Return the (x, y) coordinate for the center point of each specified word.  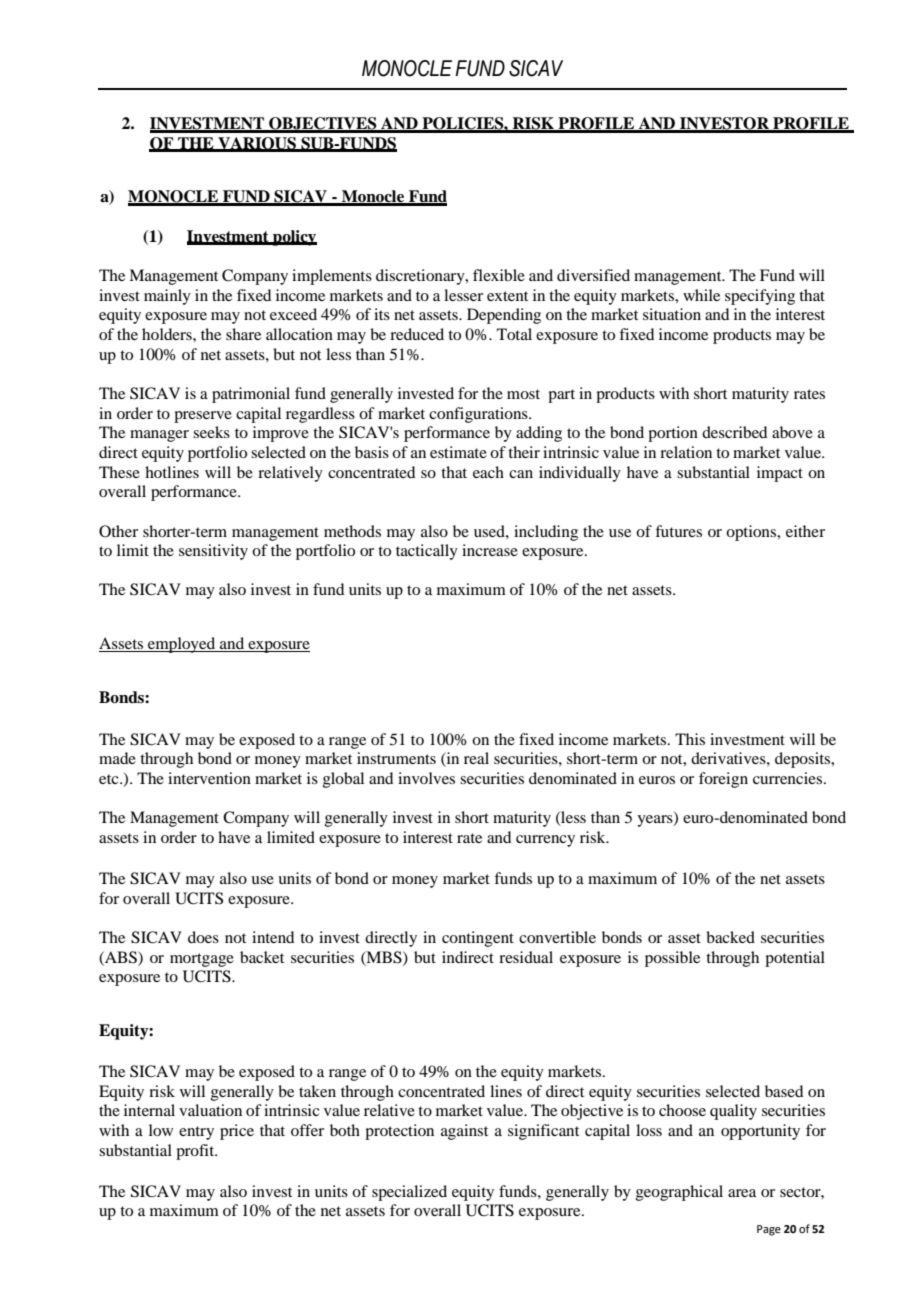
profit (196, 1152)
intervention (209, 778)
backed (730, 937)
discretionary (421, 277)
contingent (478, 939)
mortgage (202, 960)
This (690, 739)
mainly (167, 297)
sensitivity (213, 552)
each (488, 472)
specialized (409, 1193)
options (752, 533)
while (701, 295)
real (476, 758)
